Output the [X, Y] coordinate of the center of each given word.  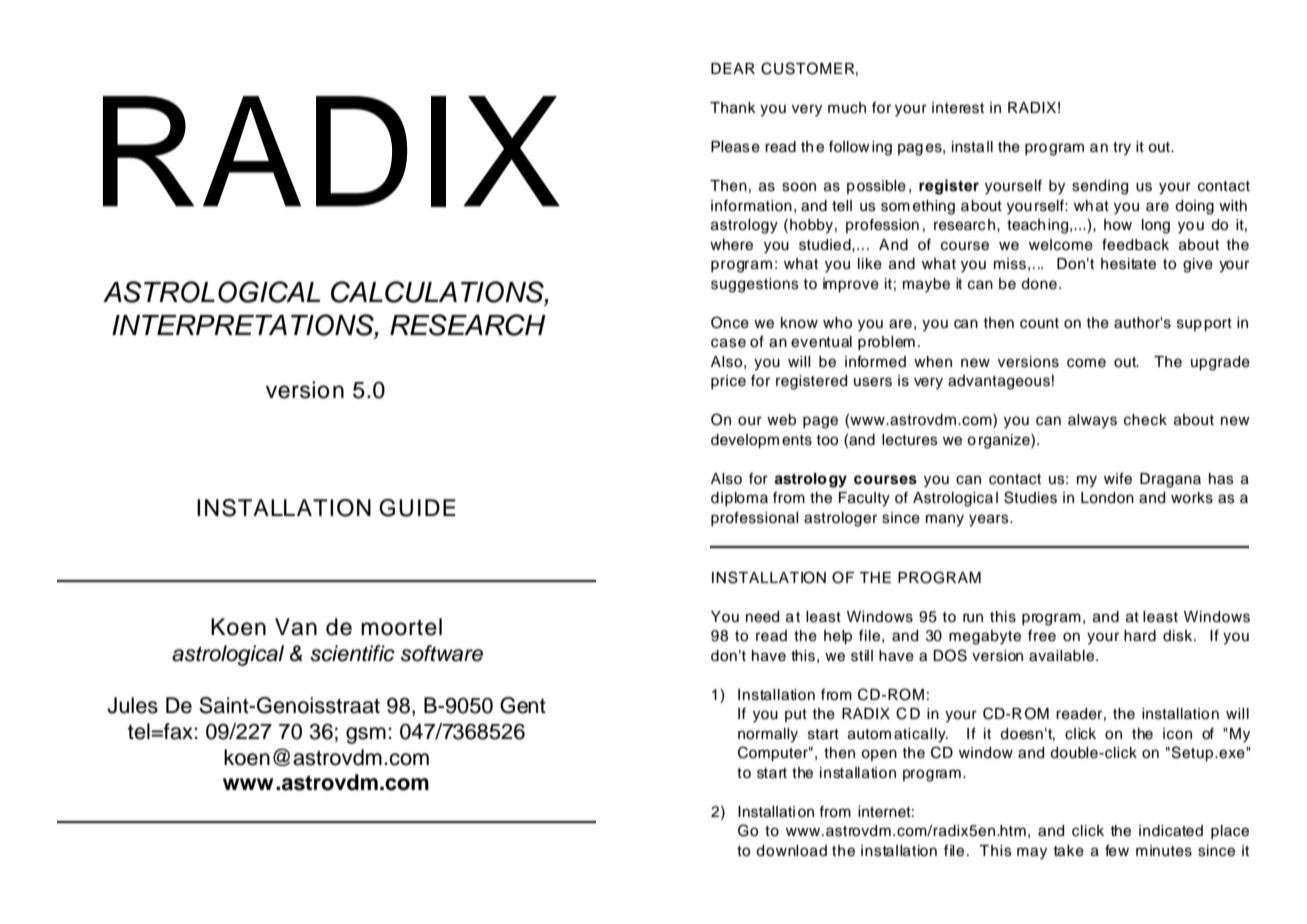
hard [1140, 636]
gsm [366, 735]
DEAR [733, 68]
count [1039, 323]
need [762, 617]
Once [730, 322]
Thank [733, 108]
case [728, 343]
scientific [352, 653]
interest [958, 108]
